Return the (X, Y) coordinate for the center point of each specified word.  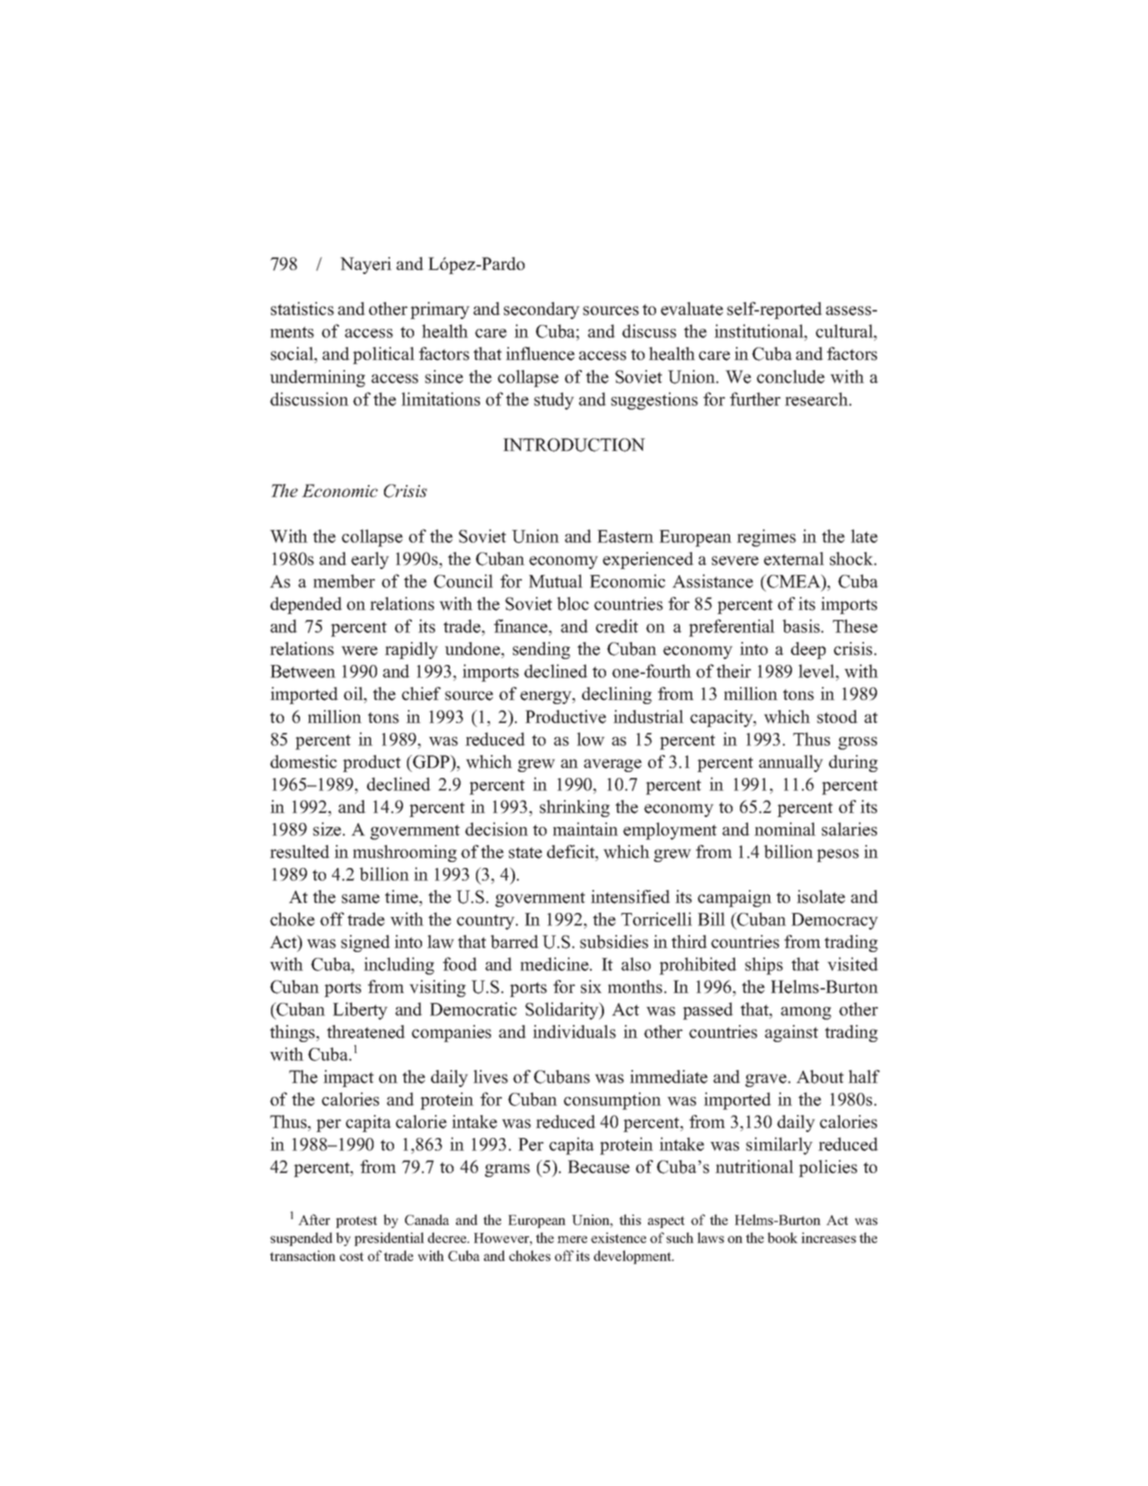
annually (791, 763)
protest (356, 1222)
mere (572, 1239)
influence (540, 354)
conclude (791, 377)
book (783, 1237)
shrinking (575, 808)
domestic (303, 762)
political (384, 355)
